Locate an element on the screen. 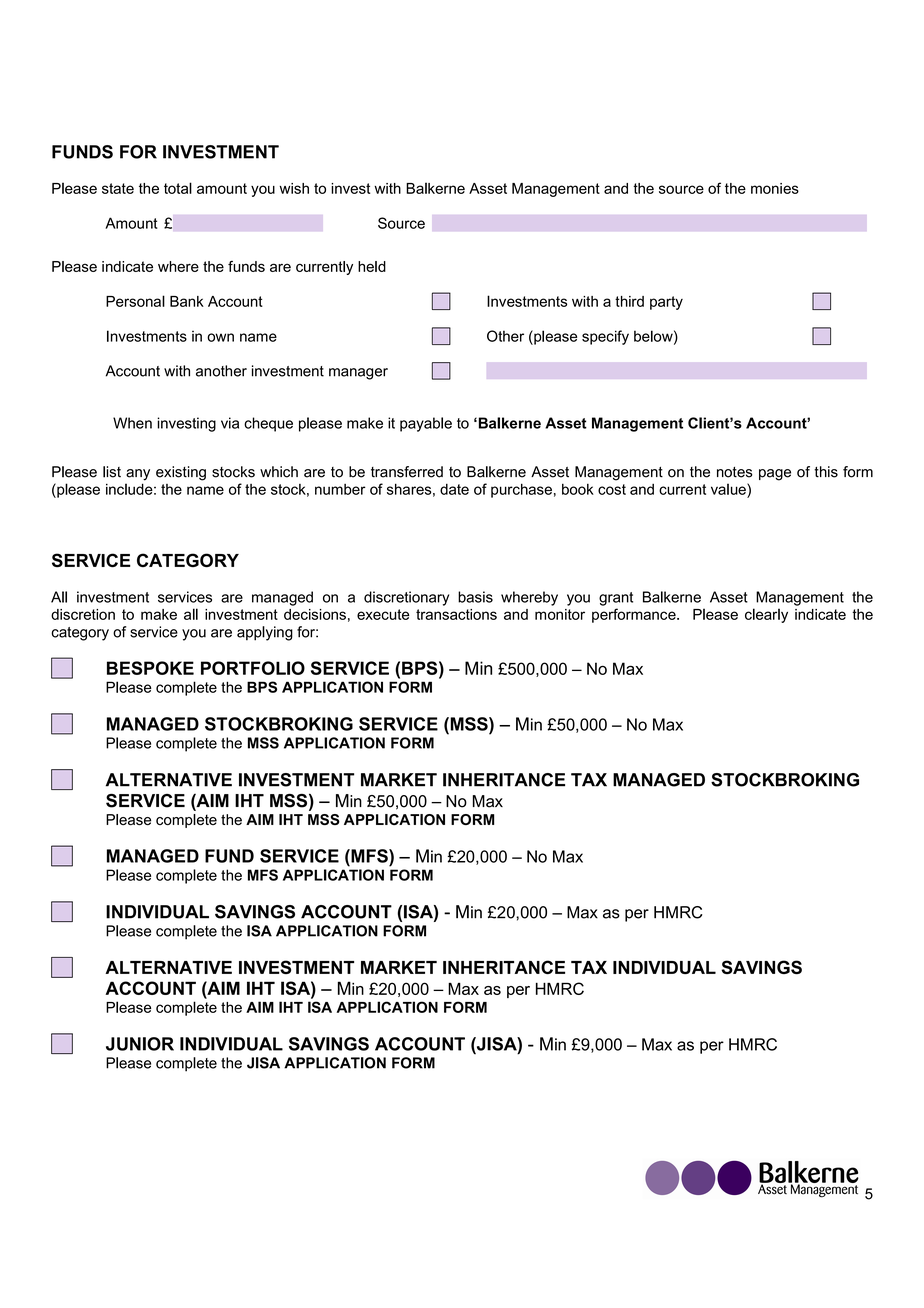 The image size is (924, 1308). monitor is located at coordinates (560, 614).
